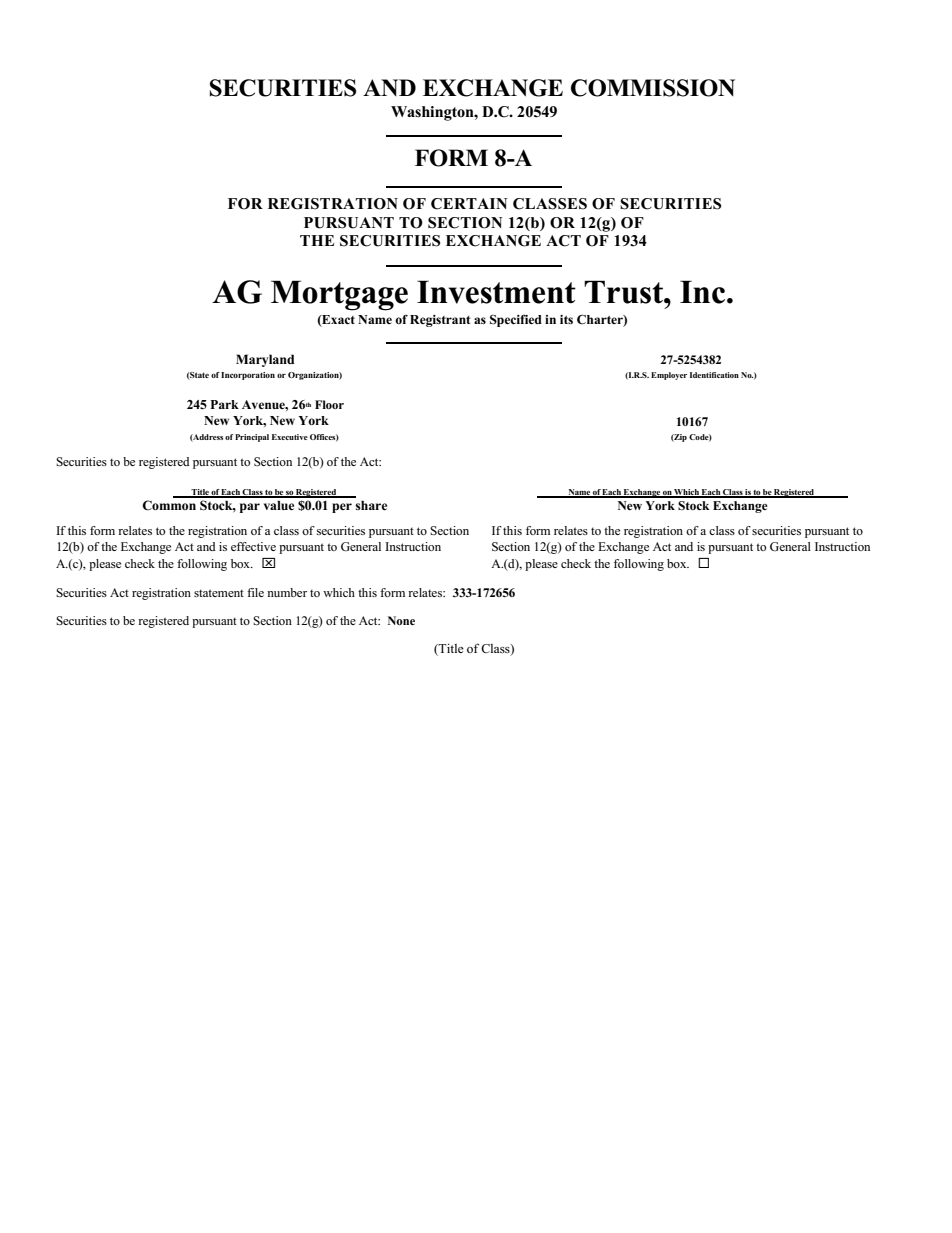  I want to click on Maryland, so click(265, 360).
